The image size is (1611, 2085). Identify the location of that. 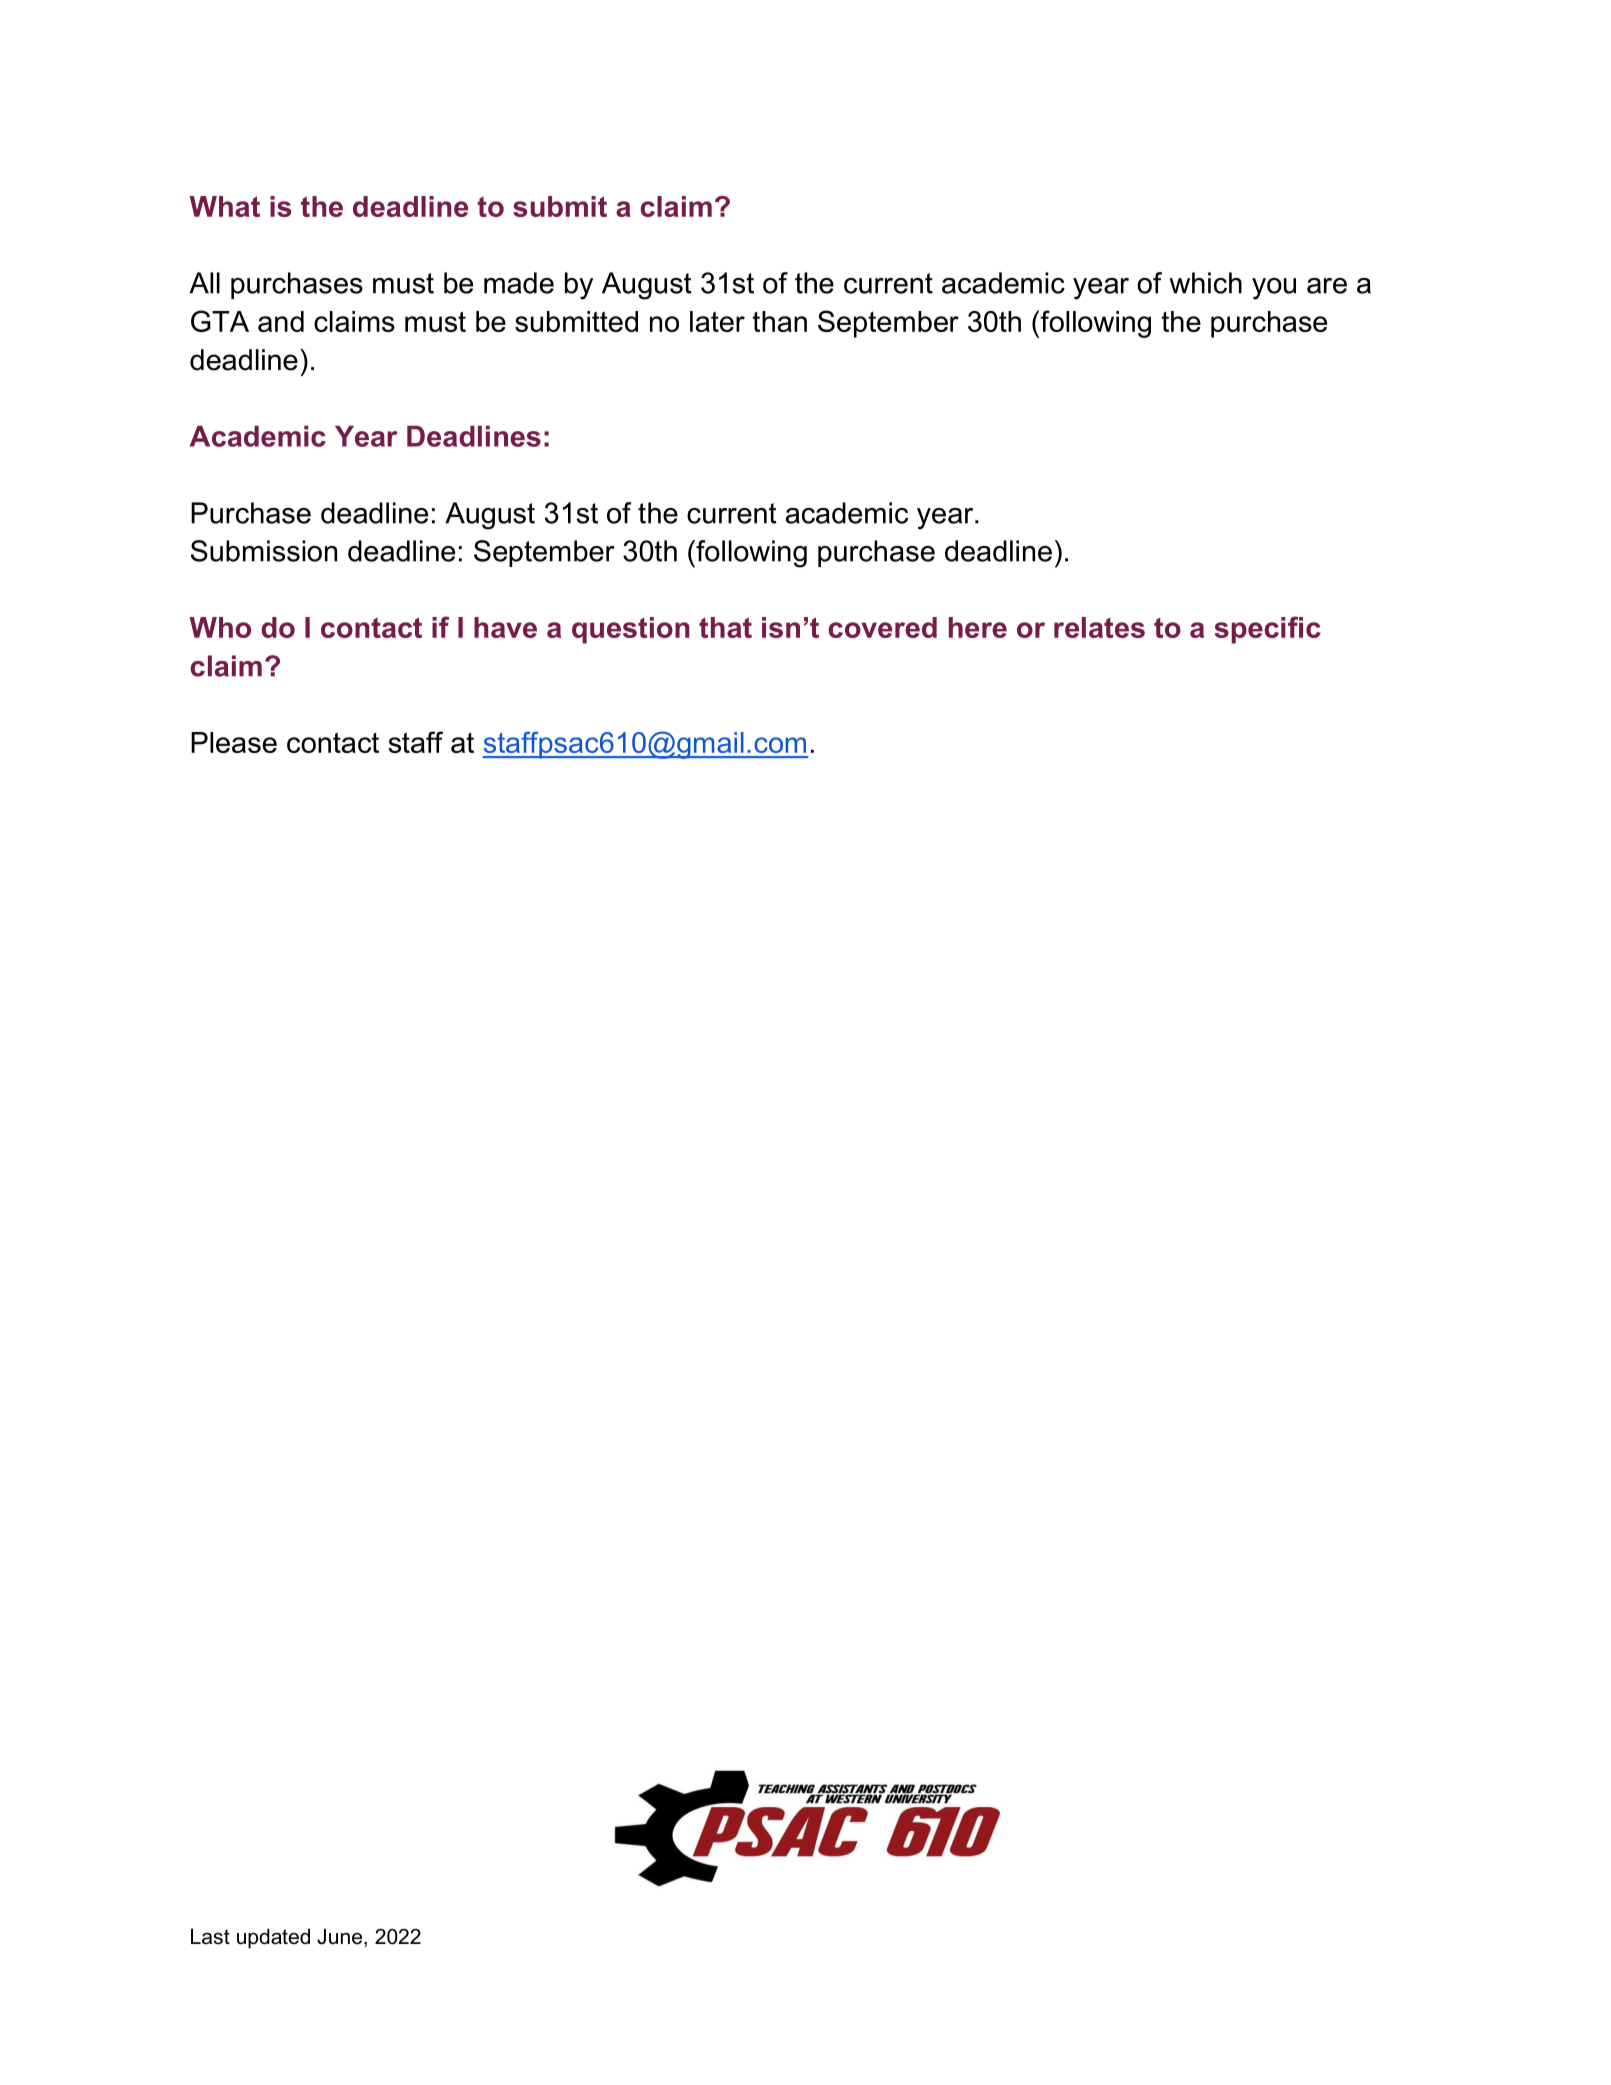
(725, 627).
